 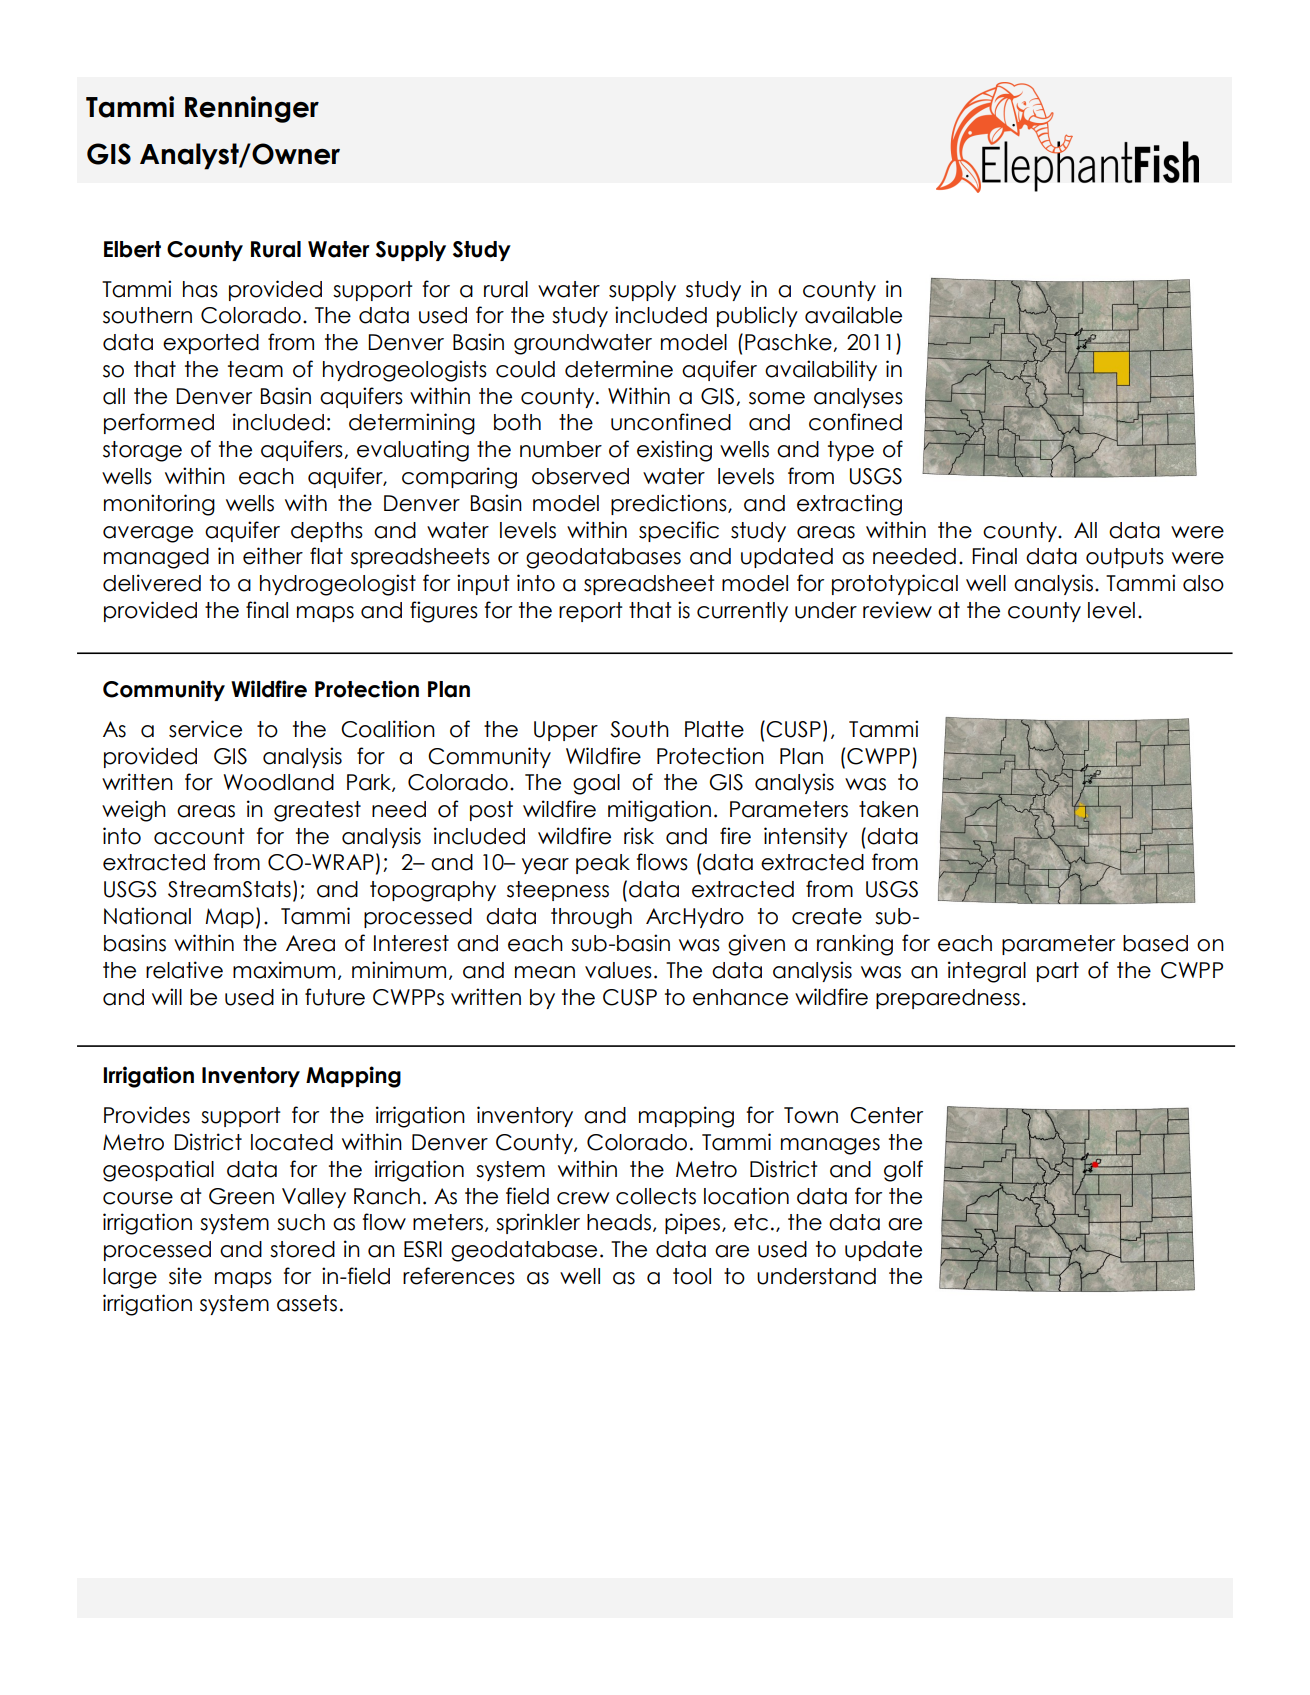 I want to click on has, so click(x=200, y=289).
